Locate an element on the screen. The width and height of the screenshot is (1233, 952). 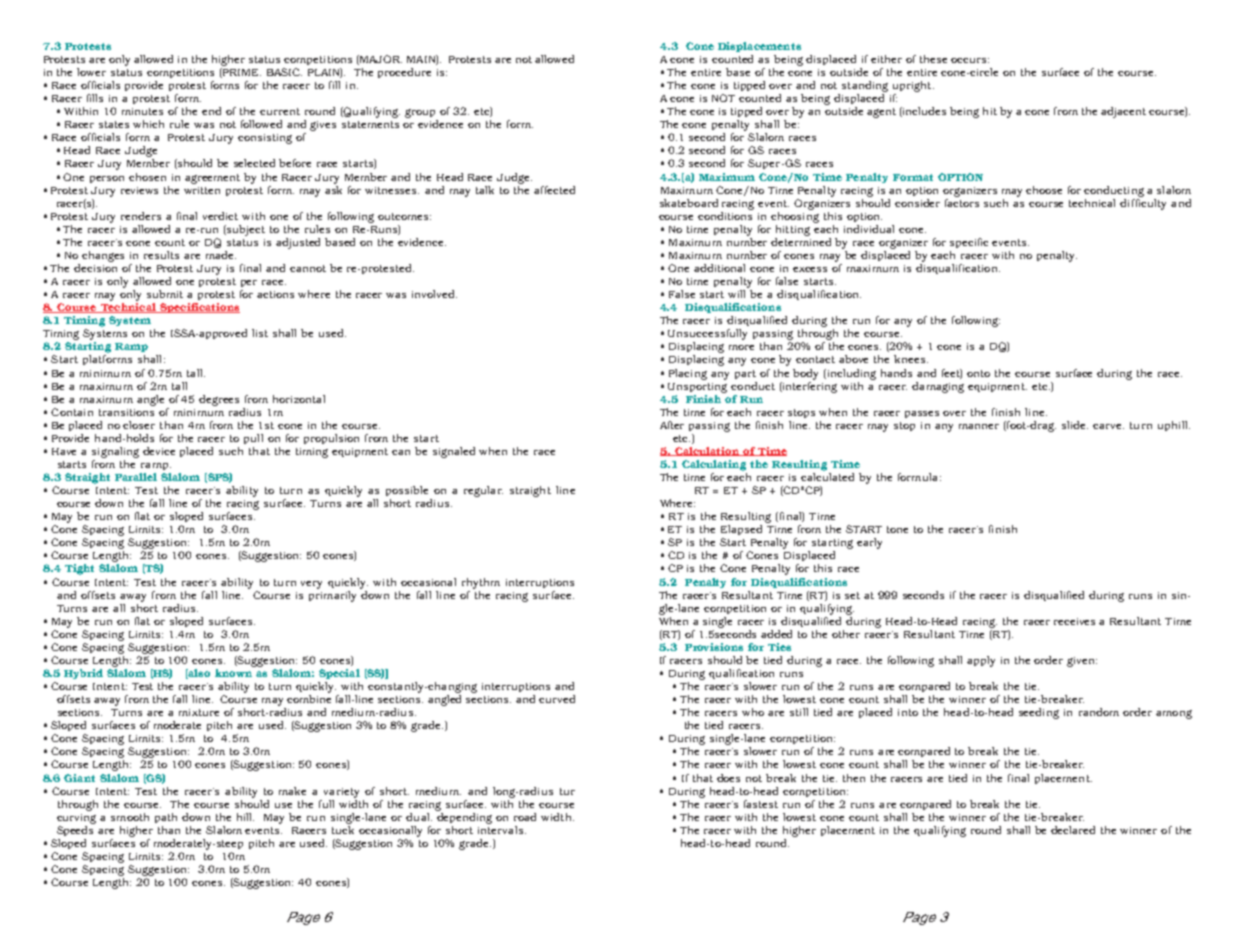
After is located at coordinates (672, 425).
